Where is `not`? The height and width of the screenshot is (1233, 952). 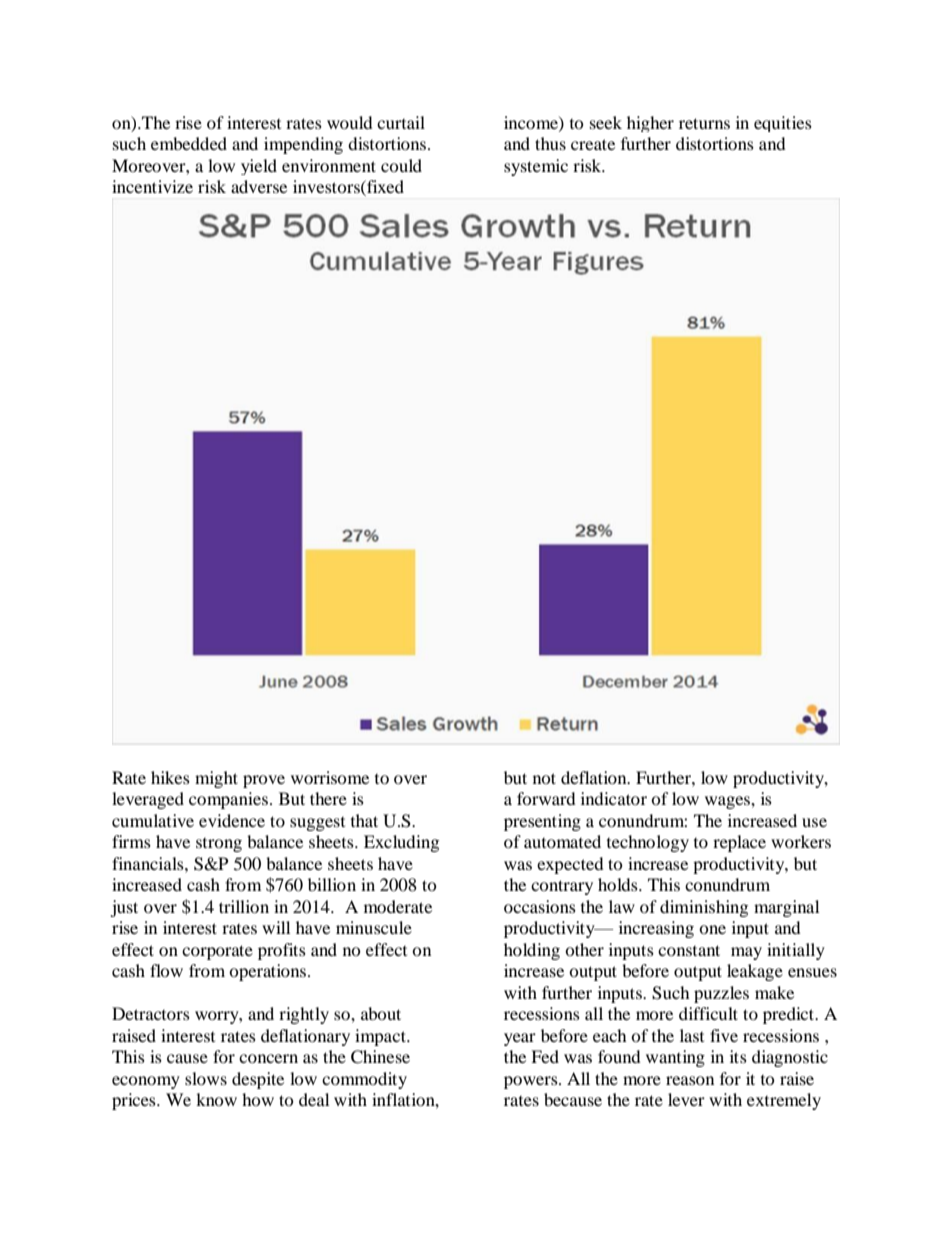
not is located at coordinates (544, 778).
